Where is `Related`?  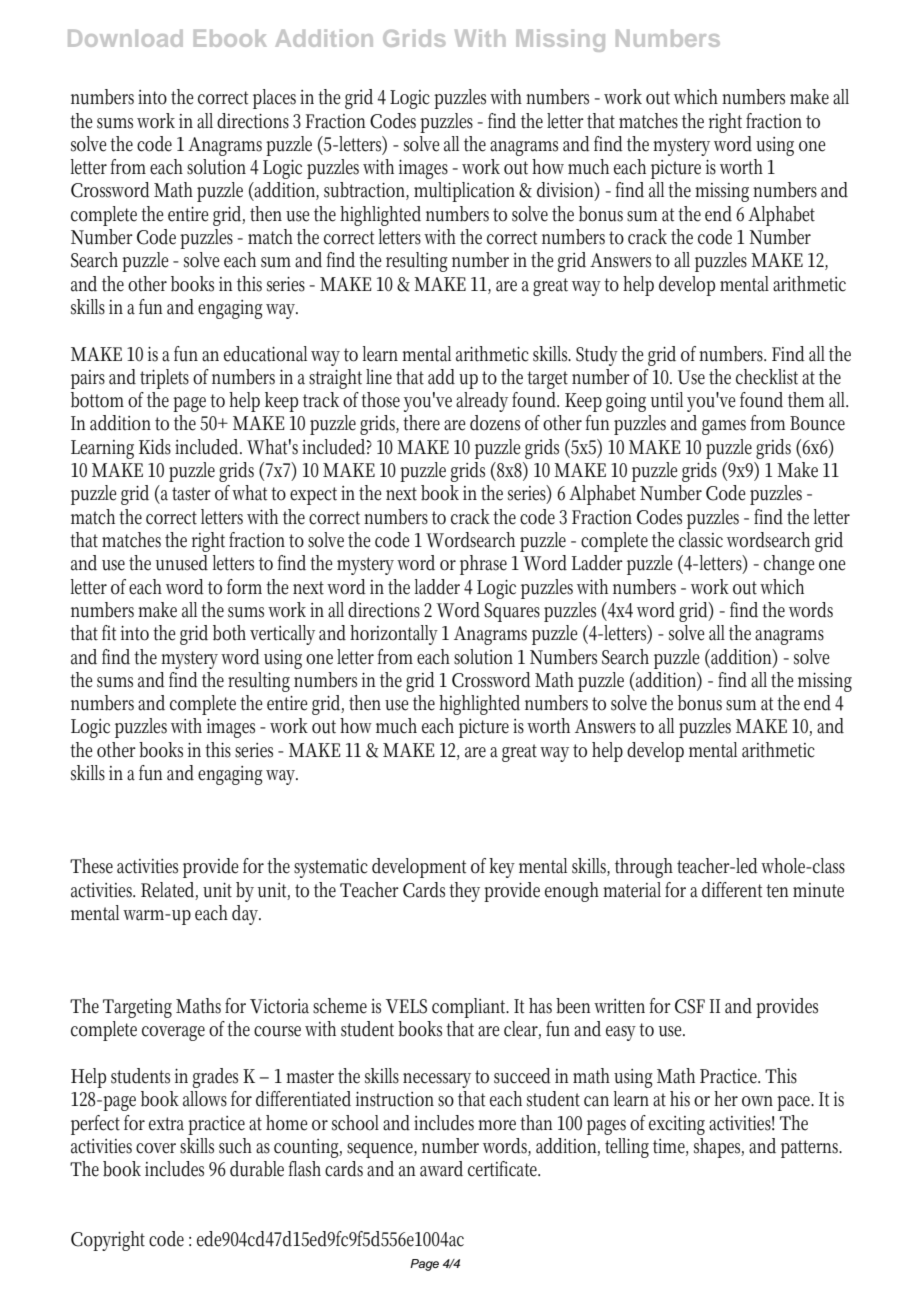 Related is located at coordinates (169, 890).
